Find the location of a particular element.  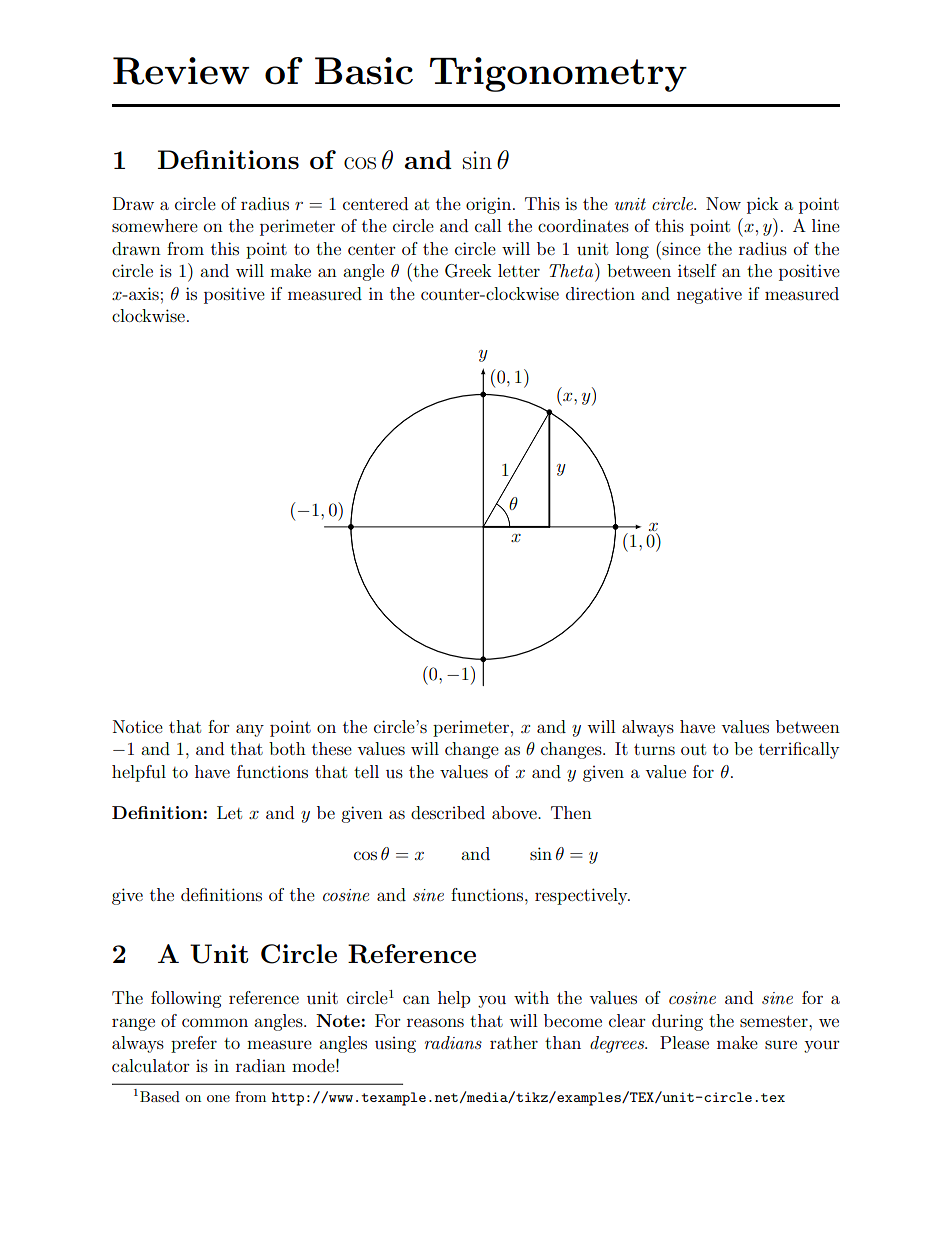

prefer is located at coordinates (194, 1044).
